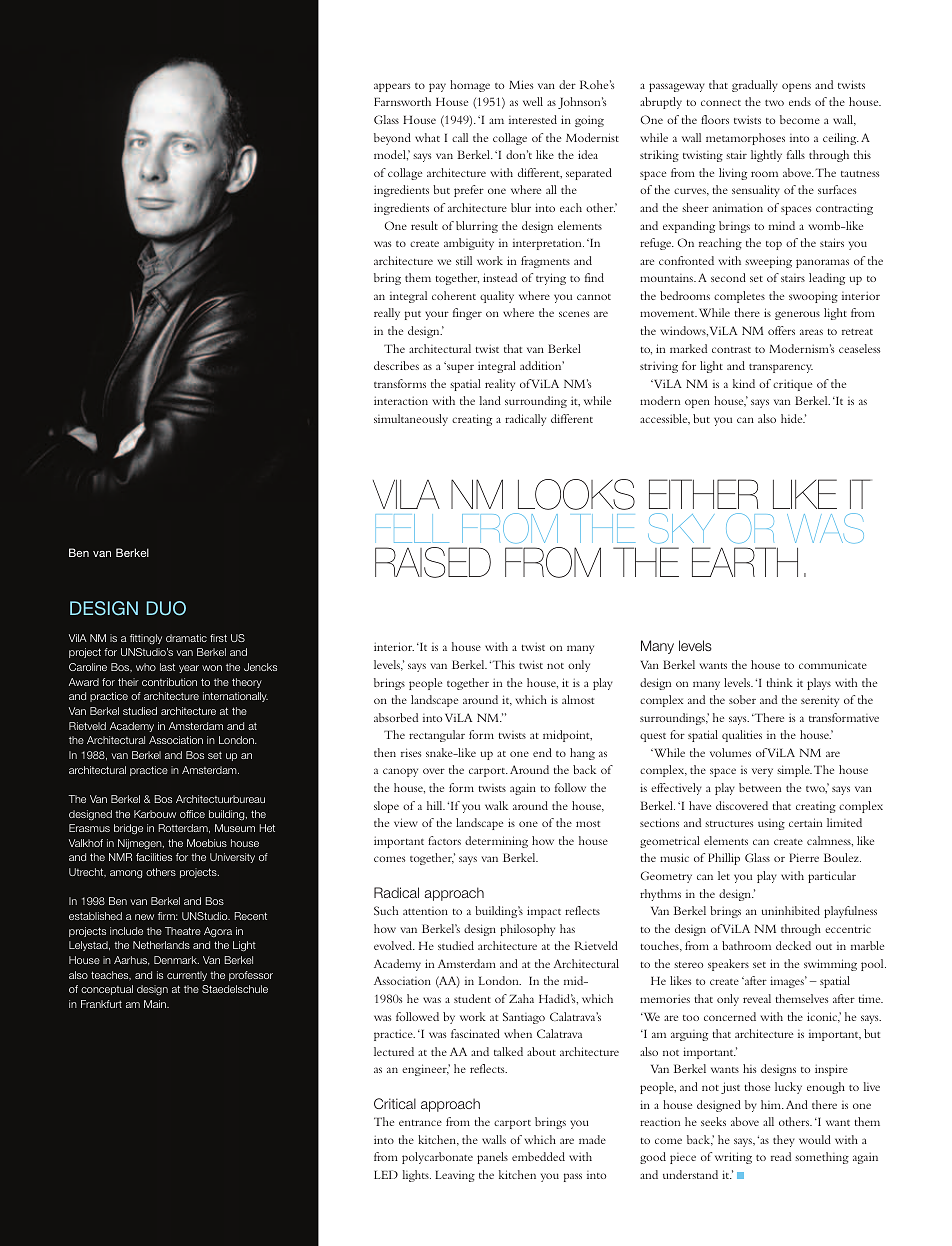 Image resolution: width=952 pixels, height=1246 pixels. What do you see at coordinates (433, 562) in the screenshot?
I see `raised` at bounding box center [433, 562].
